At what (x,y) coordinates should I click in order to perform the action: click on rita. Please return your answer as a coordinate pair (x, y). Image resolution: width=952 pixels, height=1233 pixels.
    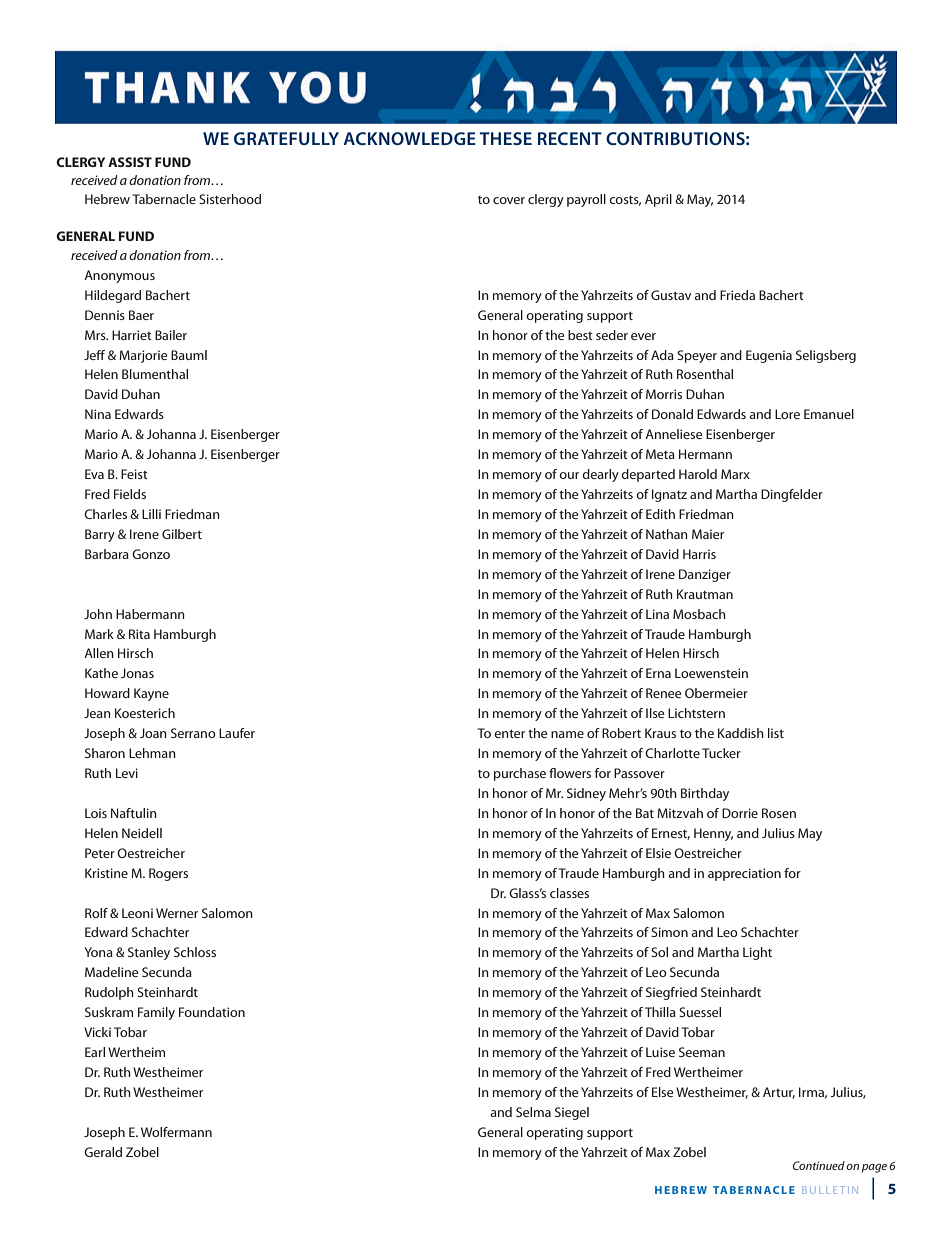
    Looking at the image, I should click on (139, 634).
